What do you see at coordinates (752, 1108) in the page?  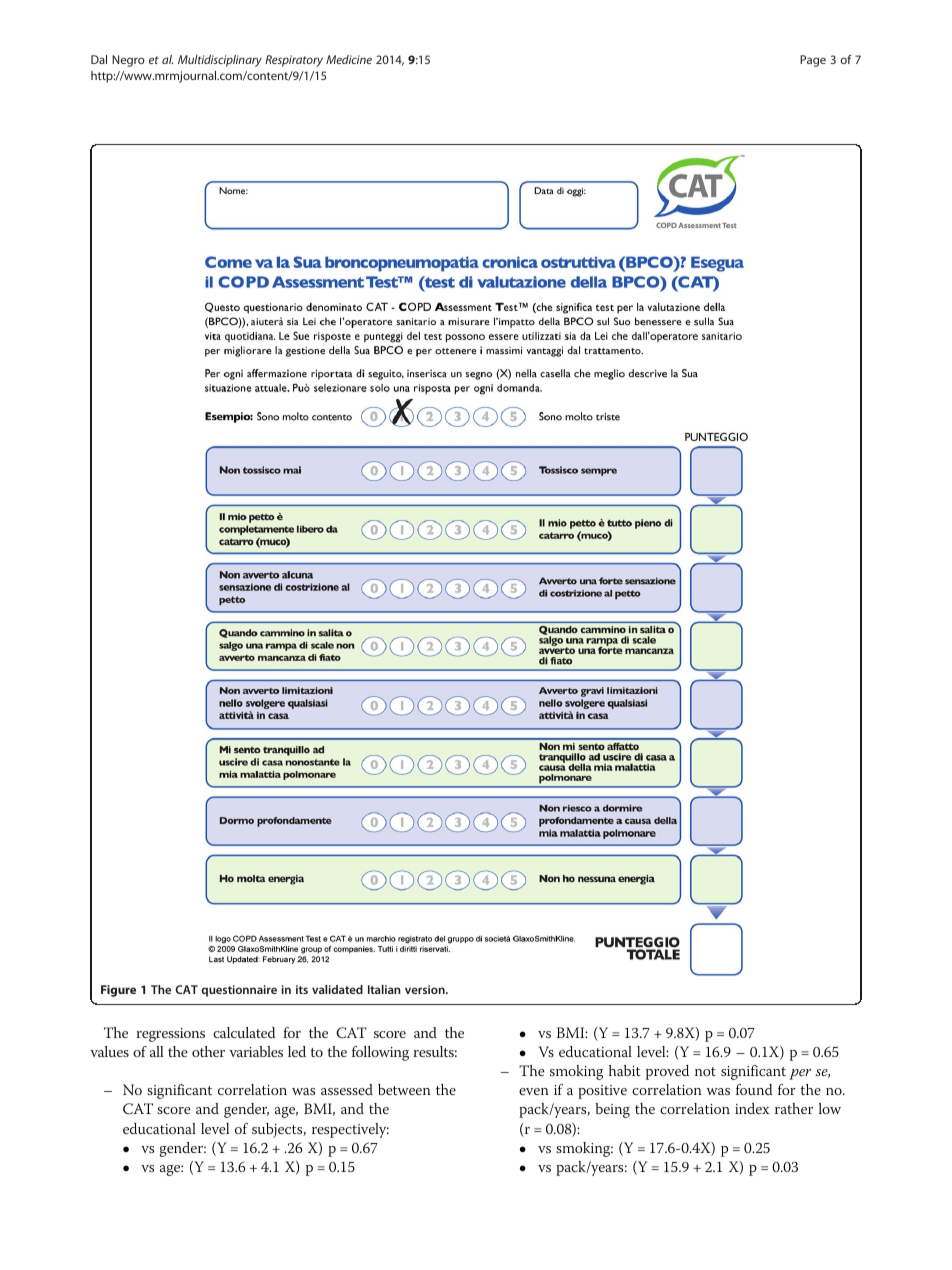 I see `index` at bounding box center [752, 1108].
